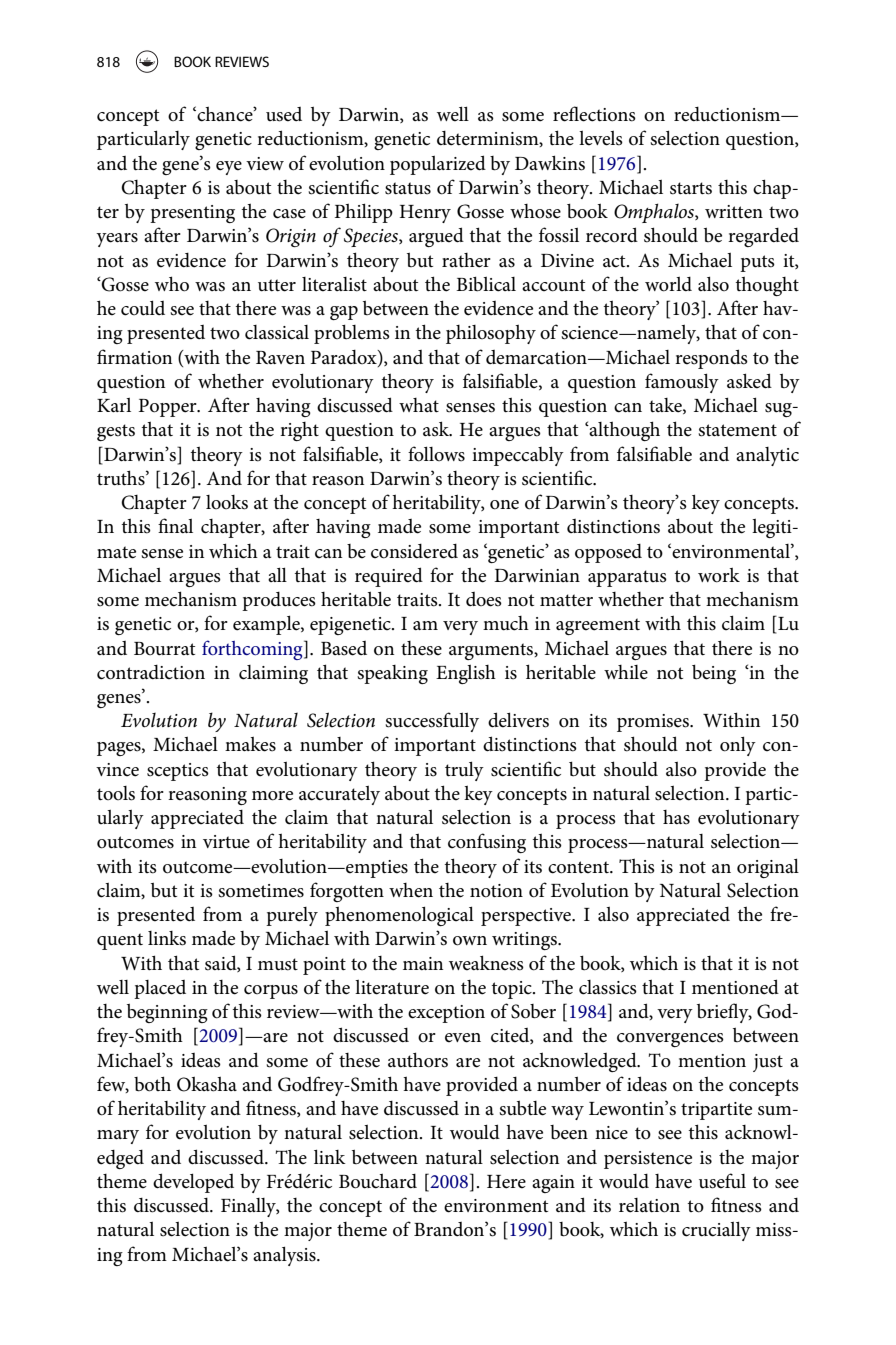  I want to click on popularized, so click(438, 165).
